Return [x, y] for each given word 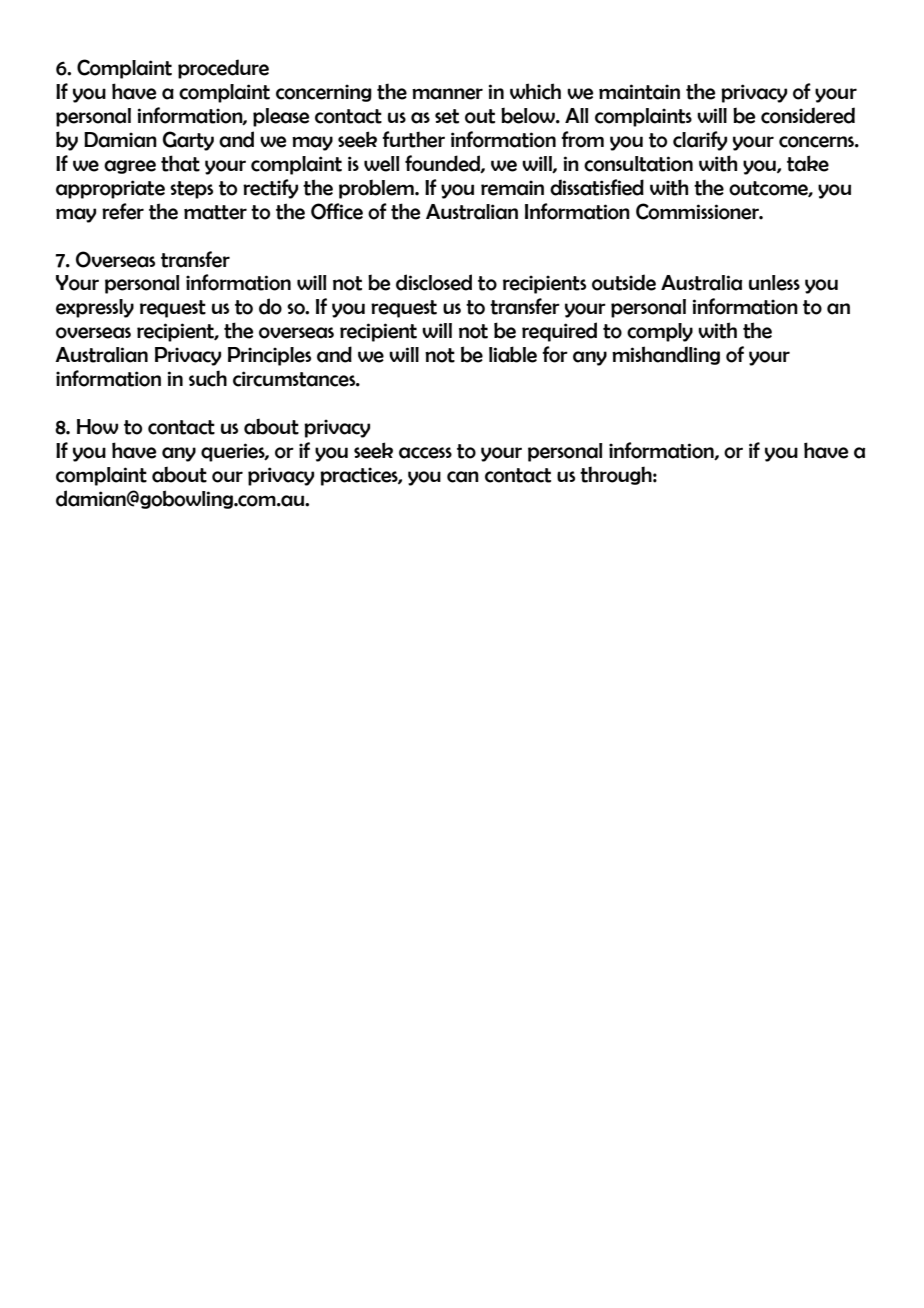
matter [215, 212]
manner [447, 94]
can [463, 477]
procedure [223, 69]
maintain [639, 92]
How [97, 427]
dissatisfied [597, 187]
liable [513, 354]
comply [660, 332]
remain [512, 188]
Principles [269, 356]
